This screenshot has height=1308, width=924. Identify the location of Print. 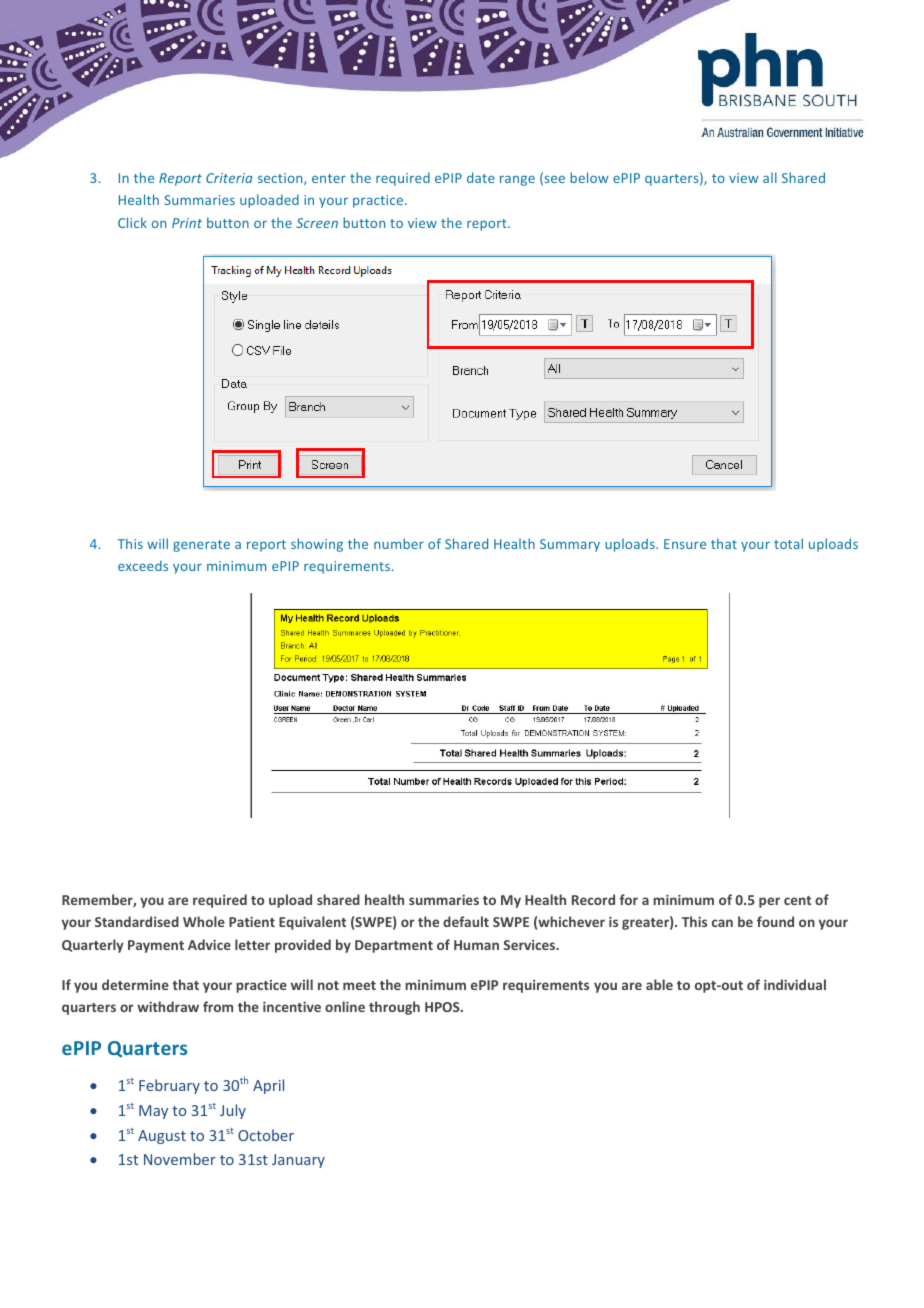
(187, 223).
